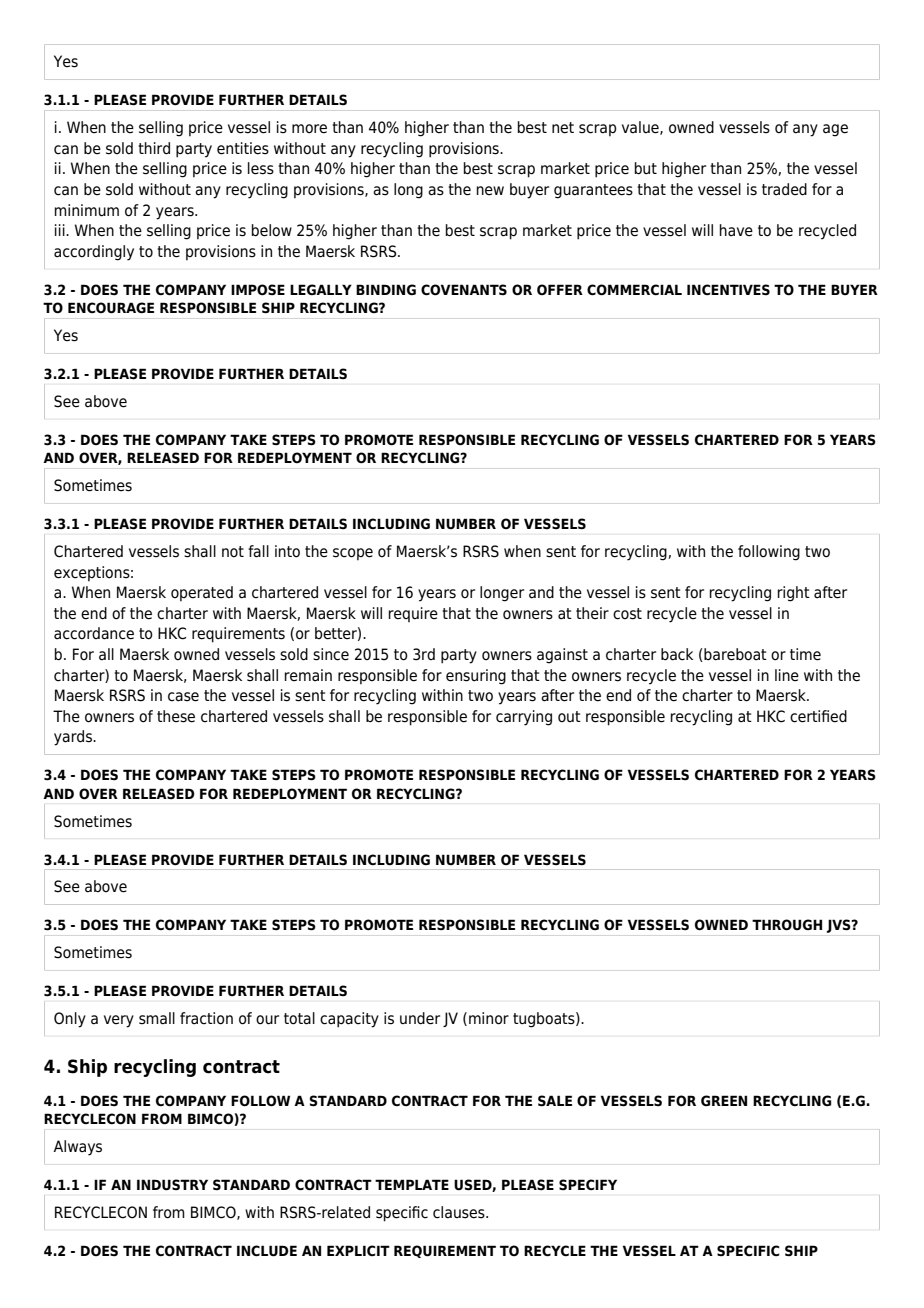 The width and height of the document is (924, 1308). What do you see at coordinates (460, 1212) in the document?
I see `clauses` at bounding box center [460, 1212].
